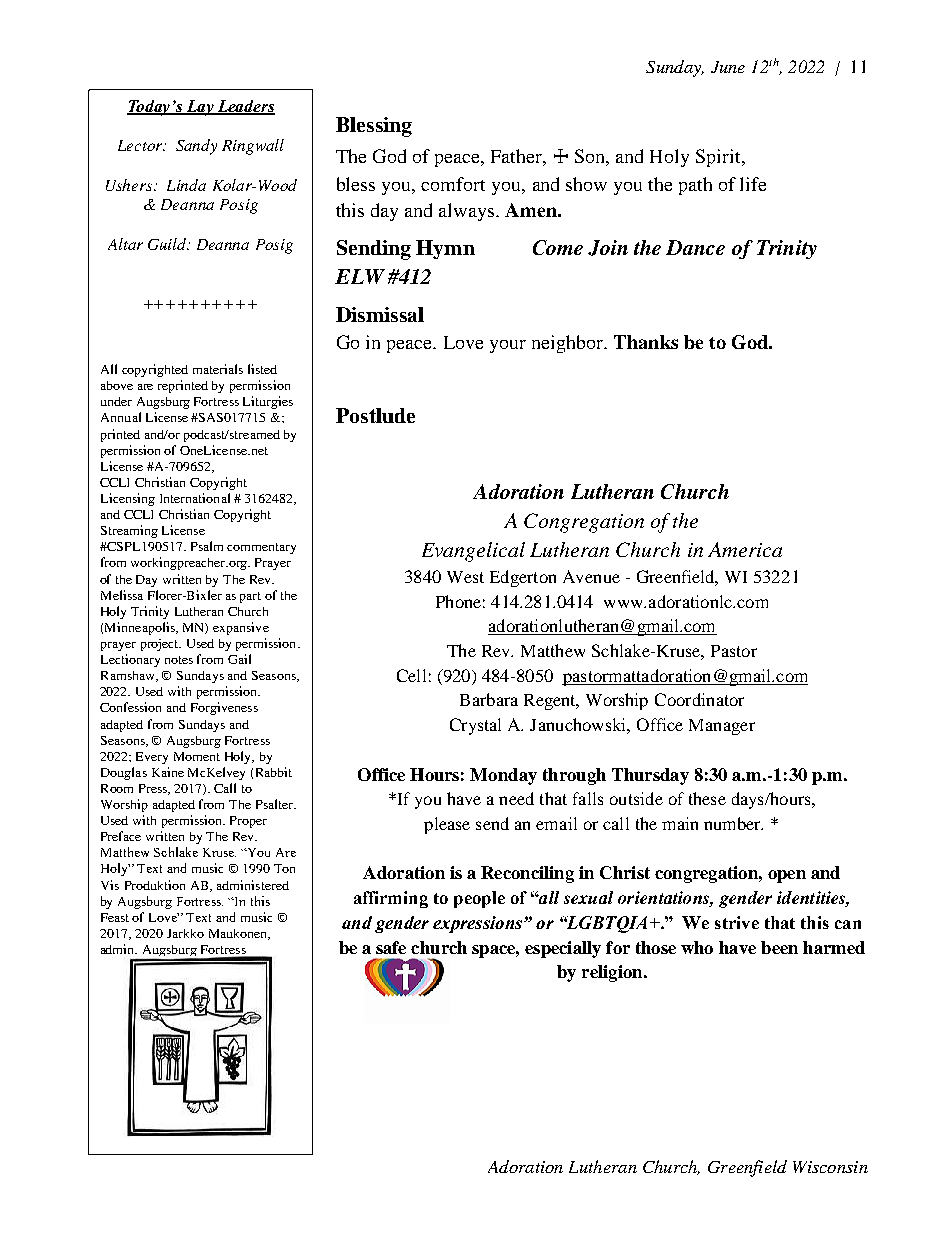  I want to click on Thanks, so click(646, 342).
